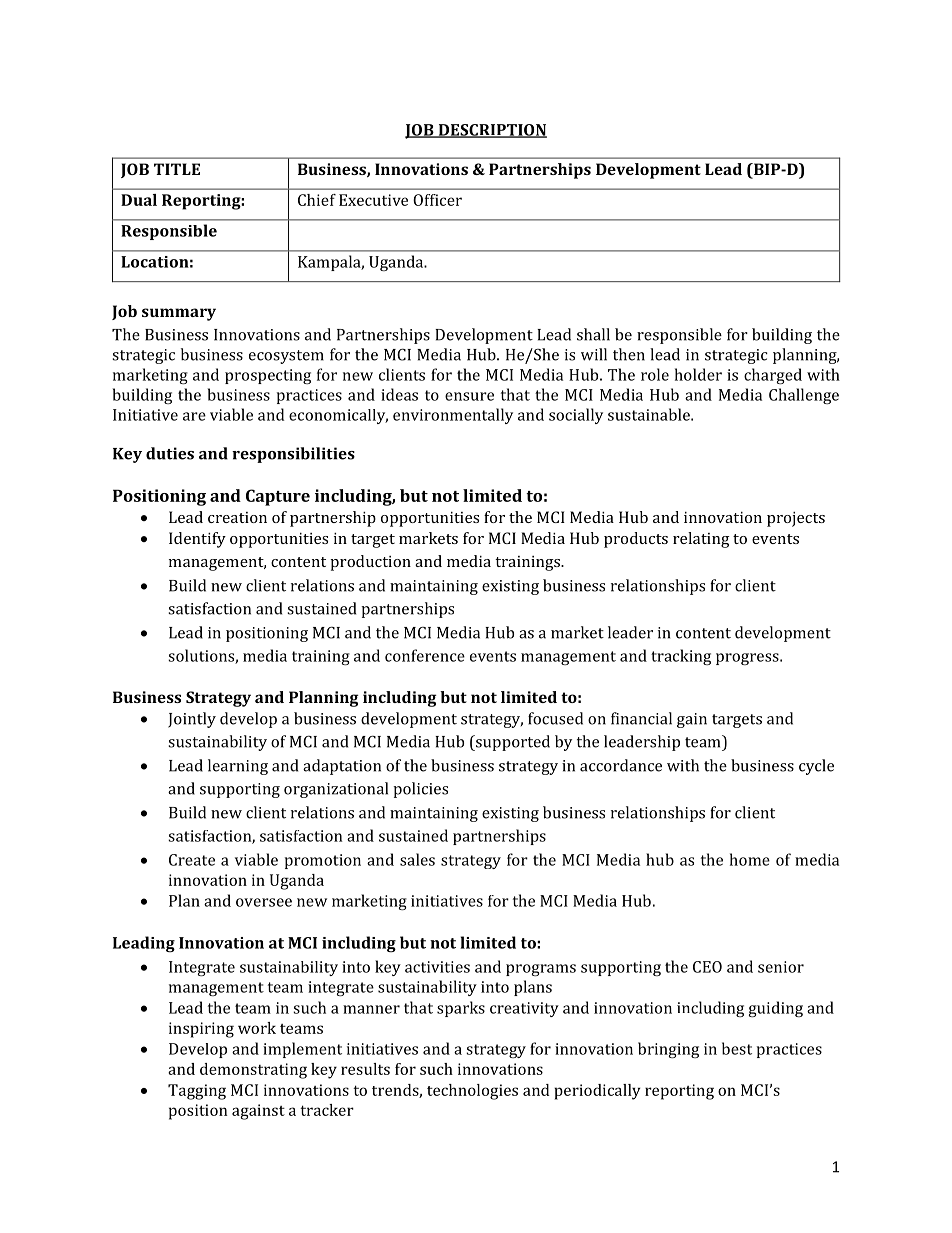 Image resolution: width=952 pixels, height=1233 pixels. What do you see at coordinates (194, 416) in the page?
I see `are` at bounding box center [194, 416].
